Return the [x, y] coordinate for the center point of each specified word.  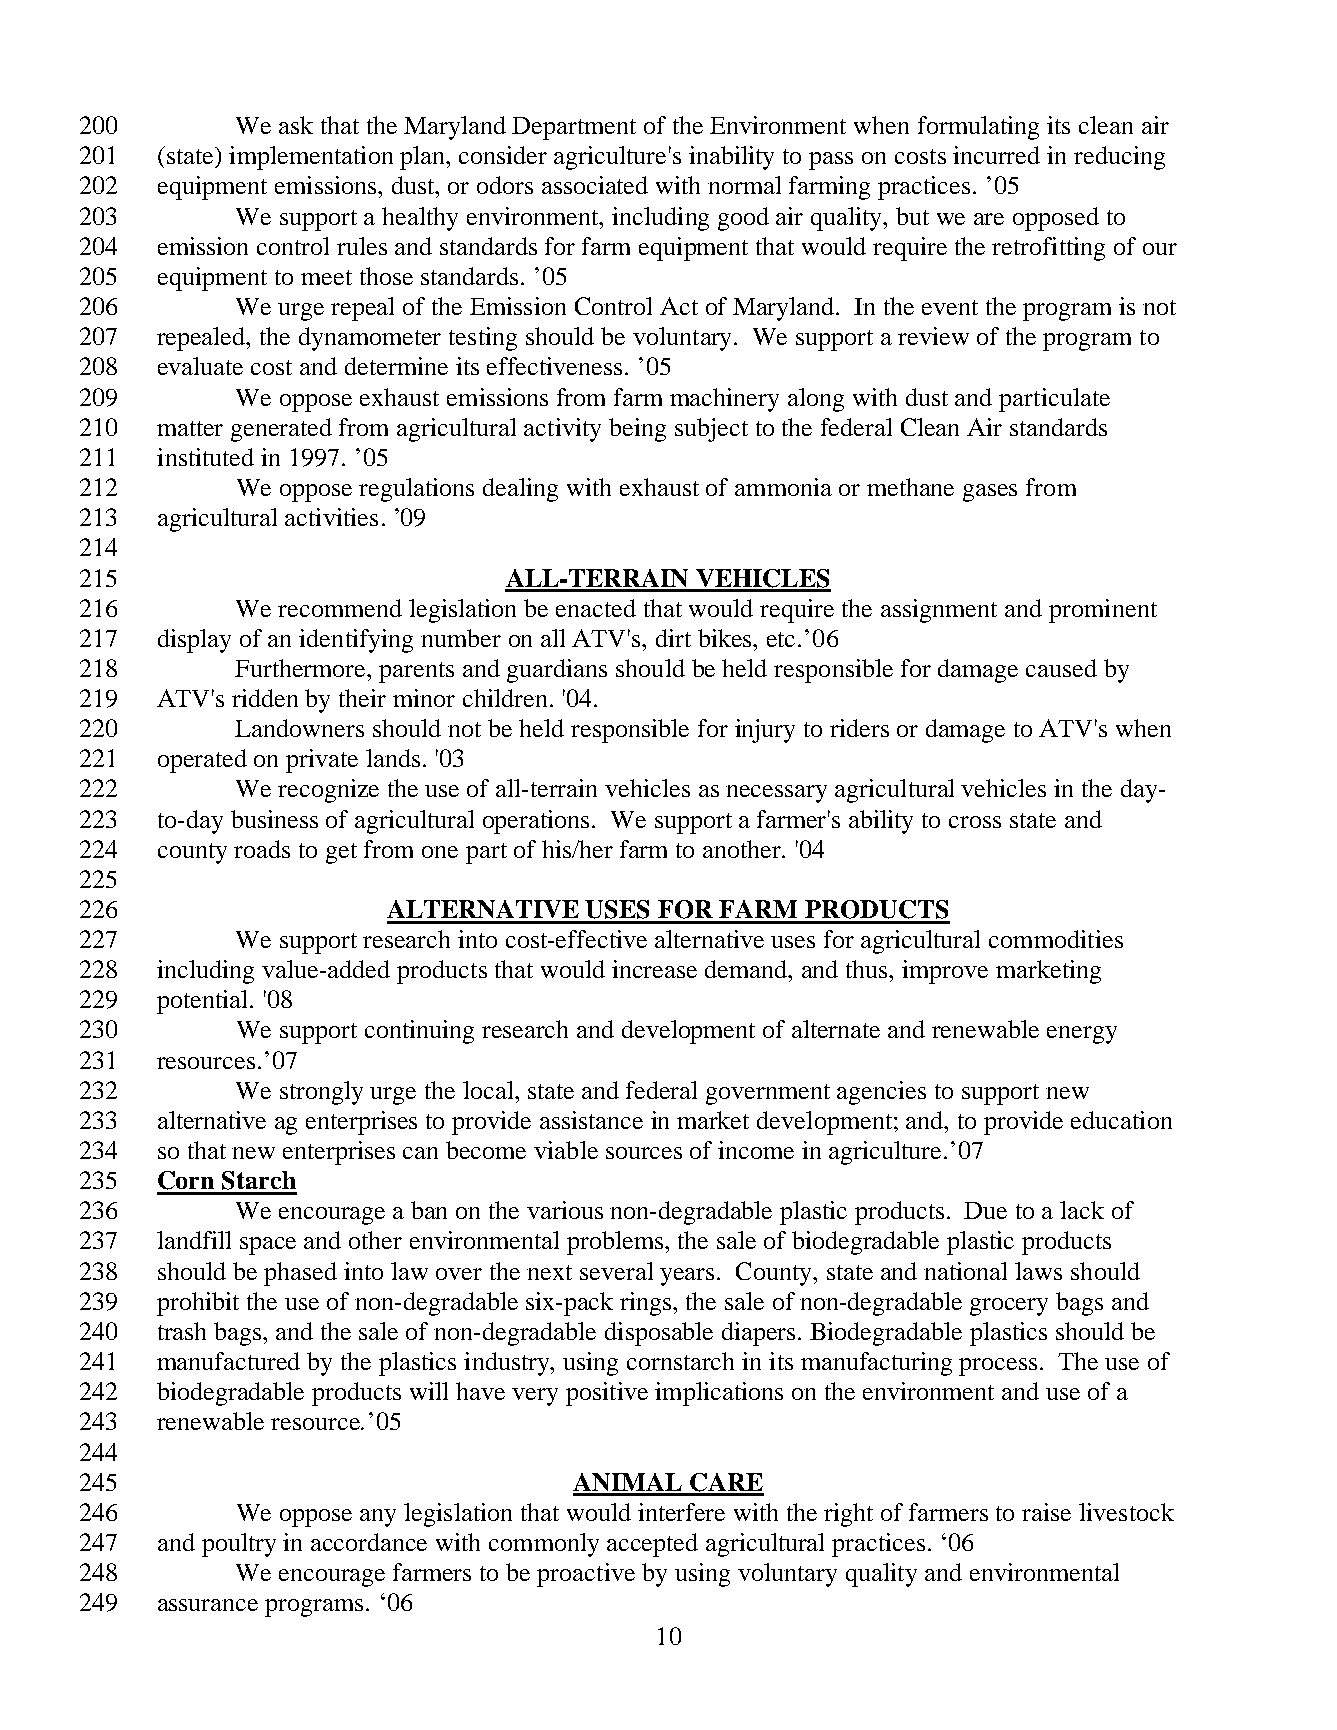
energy [1082, 1035]
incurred [996, 155]
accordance [369, 1542]
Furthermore [302, 668]
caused [1061, 668]
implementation [311, 158]
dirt [673, 638]
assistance [591, 1120]
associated [595, 185]
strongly [321, 1093]
